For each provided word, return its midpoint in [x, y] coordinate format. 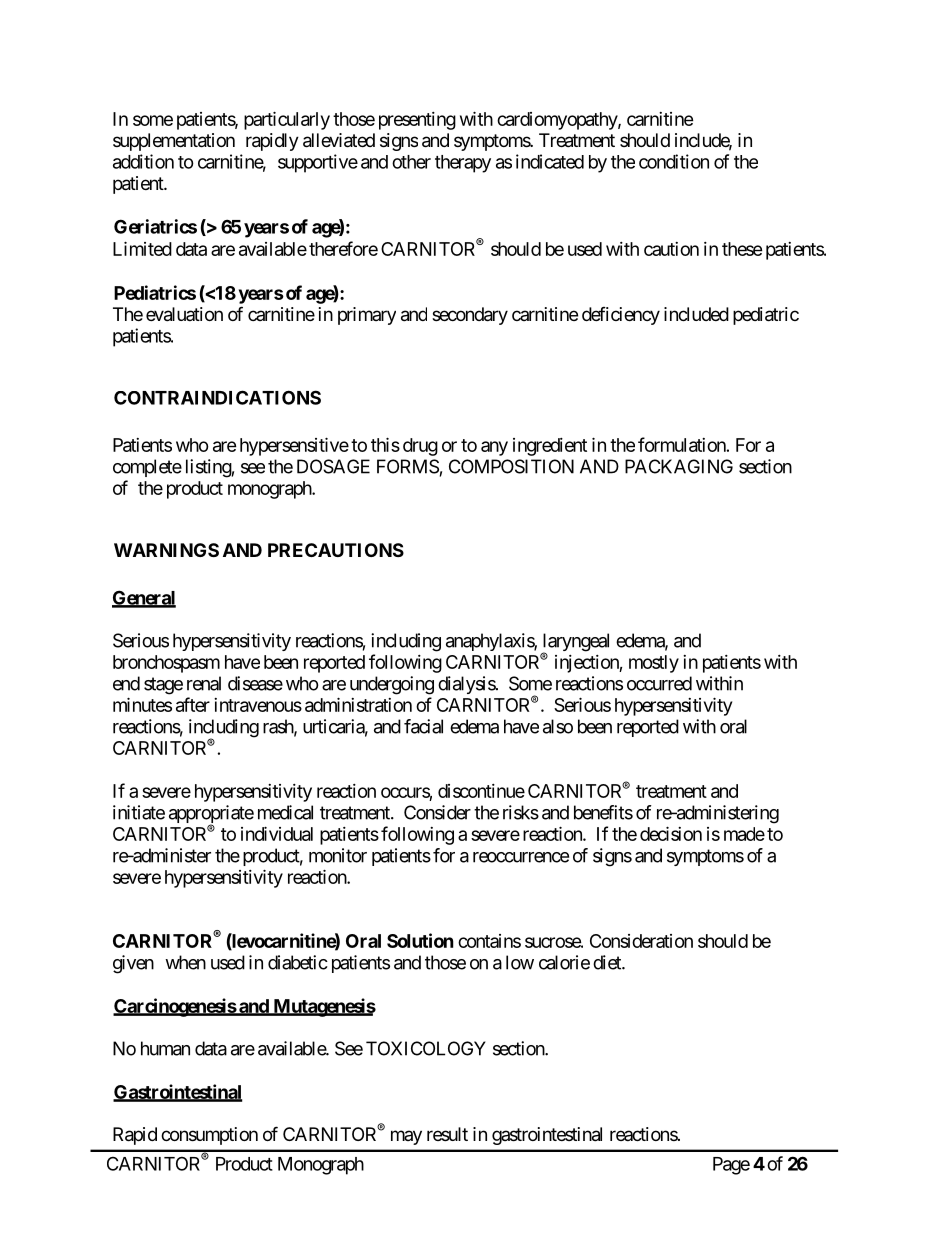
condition [674, 161]
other [411, 162]
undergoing [392, 685]
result [447, 1134]
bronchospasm [166, 664]
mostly [654, 664]
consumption [209, 1136]
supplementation [174, 142]
